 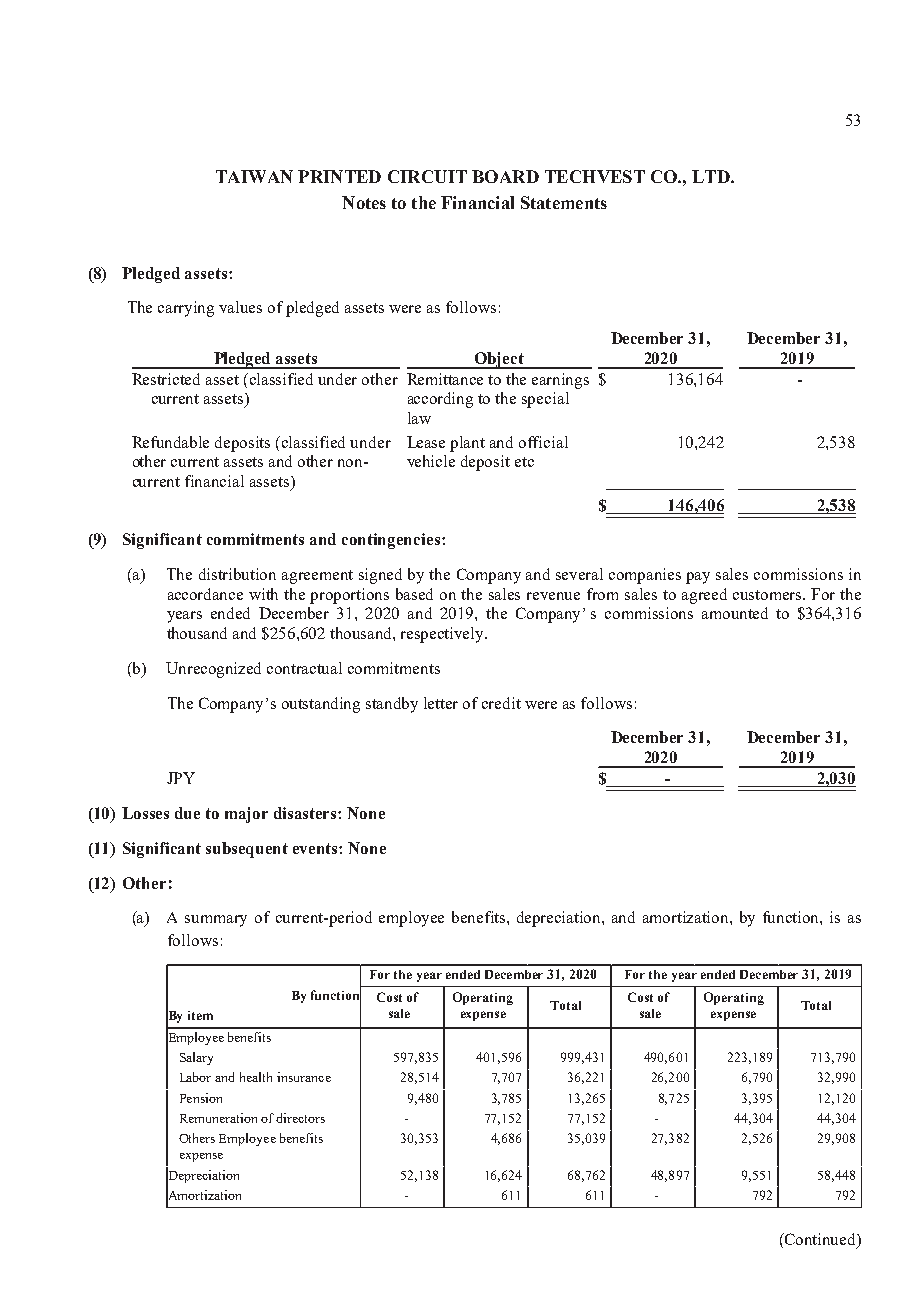 What do you see at coordinates (213, 670) in the page?
I see `Unrecognized` at bounding box center [213, 670].
